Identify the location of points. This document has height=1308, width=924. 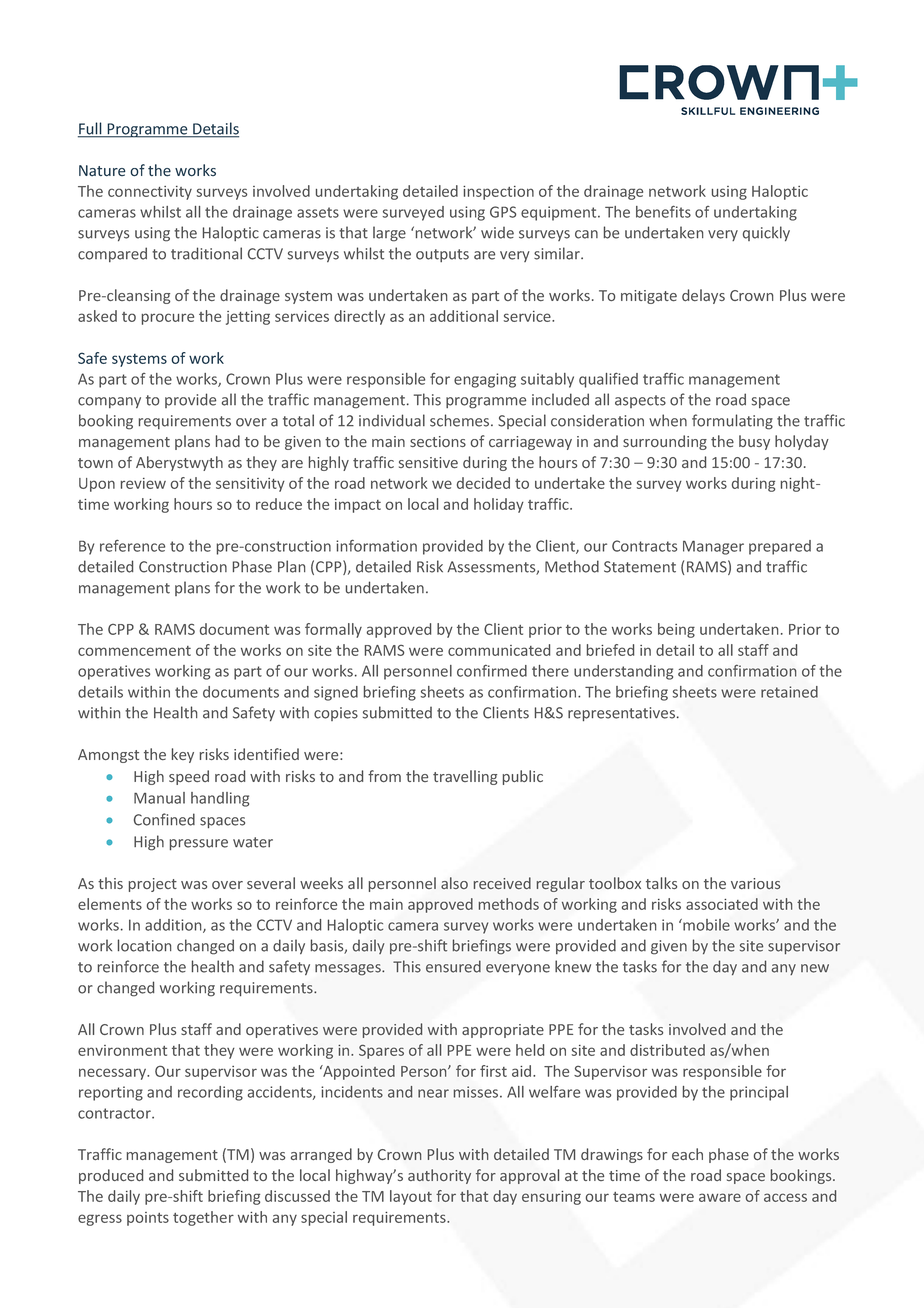
(148, 1219).
